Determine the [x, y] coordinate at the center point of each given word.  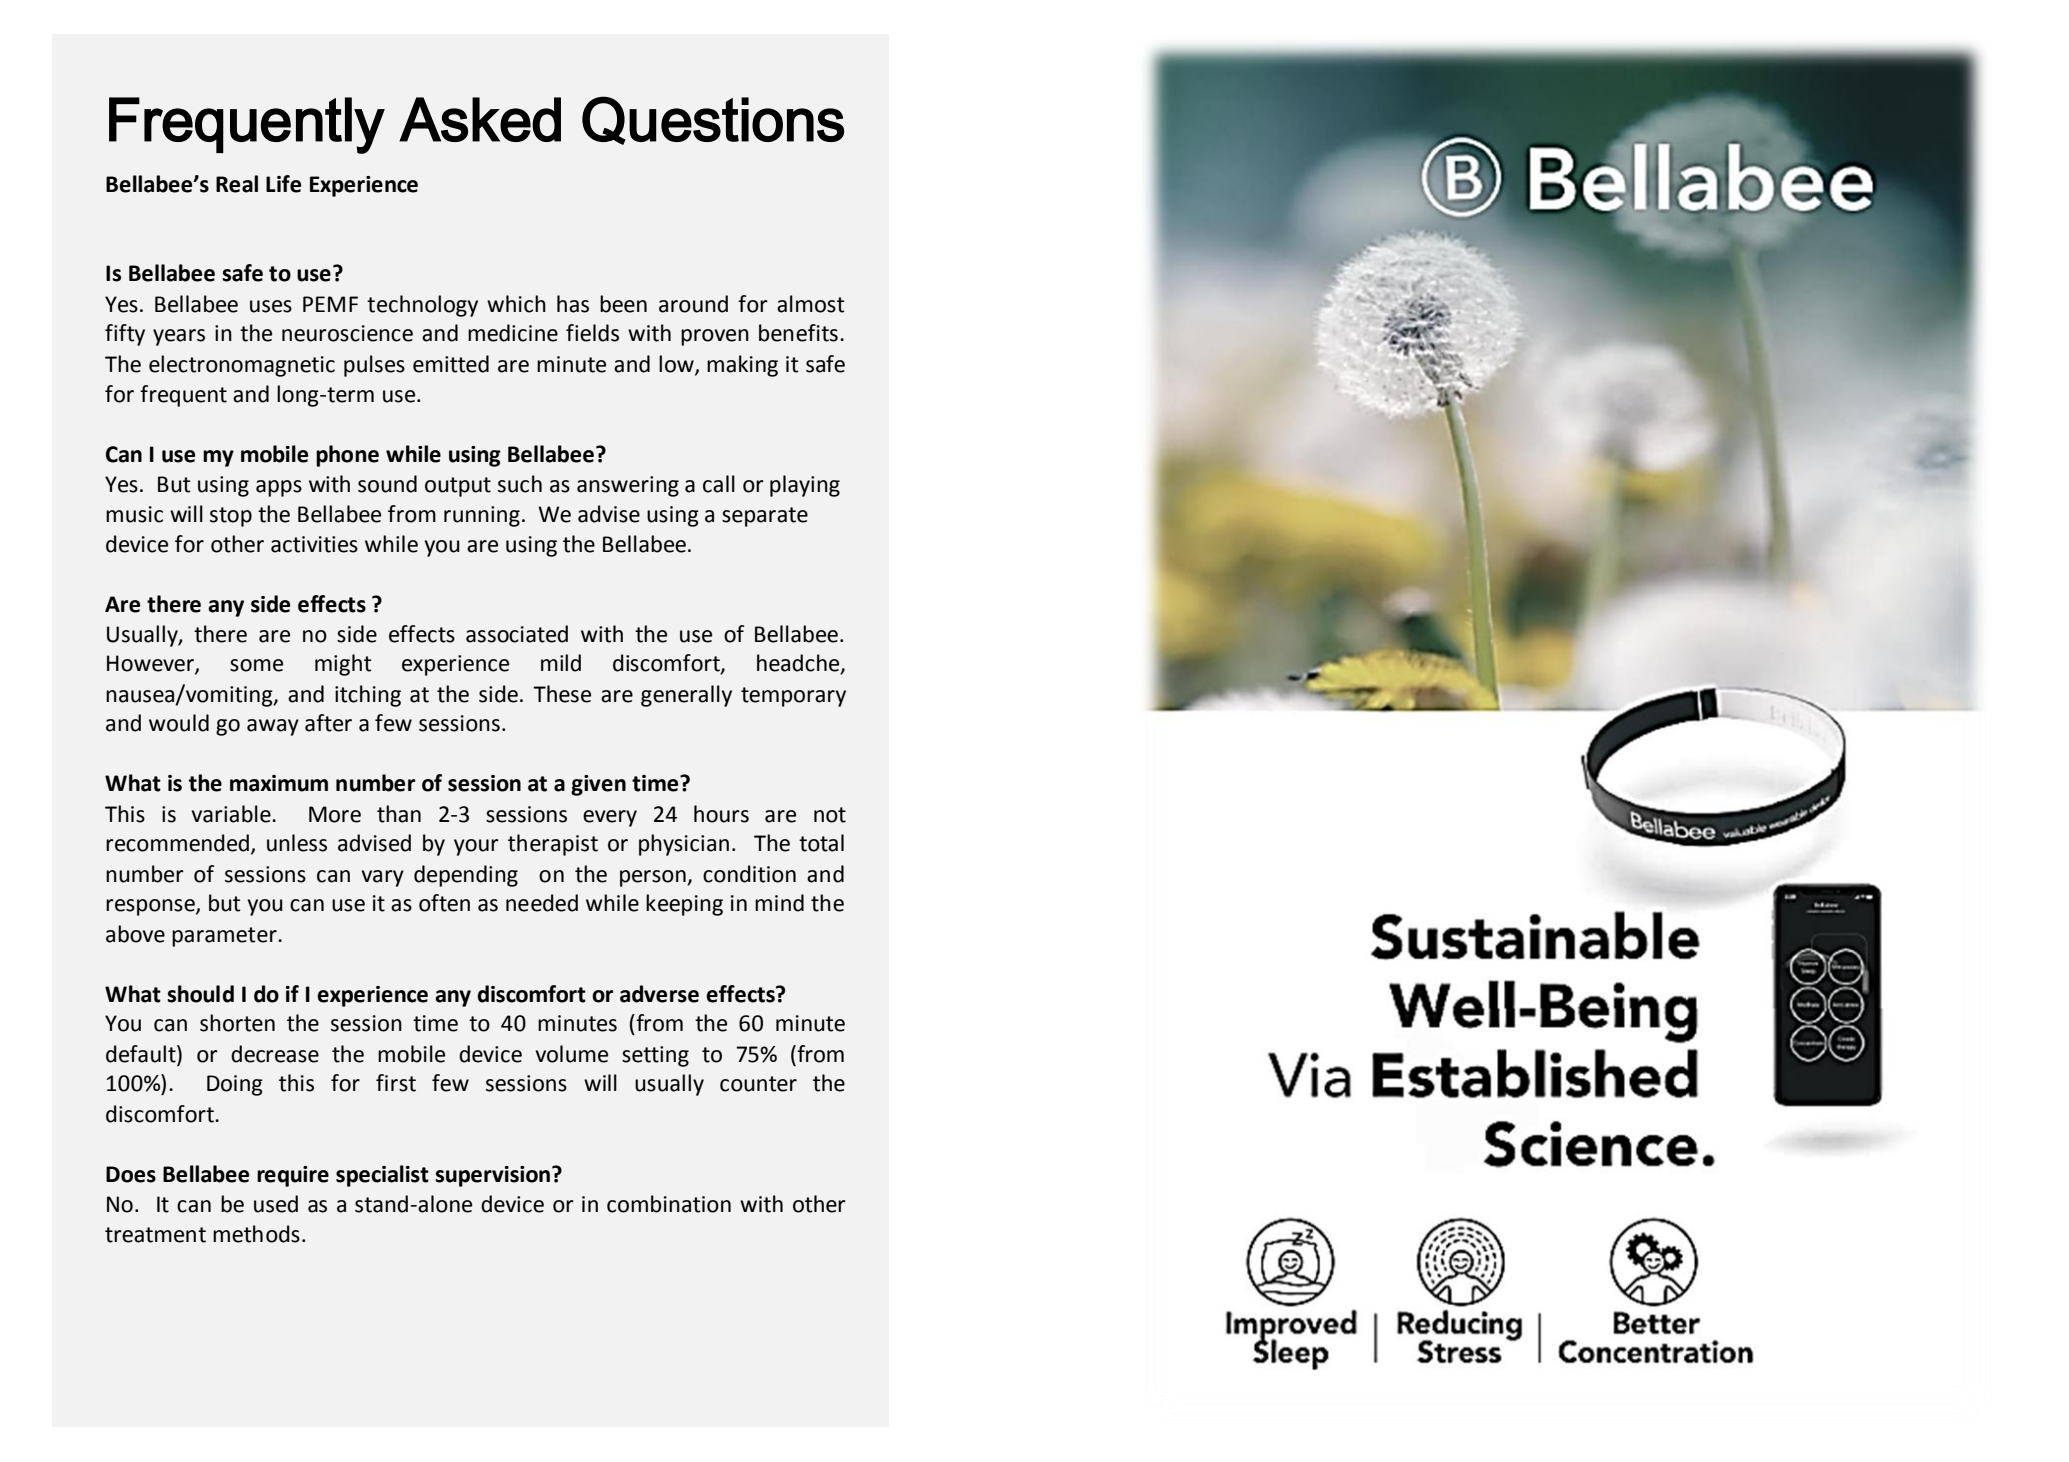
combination [669, 1204]
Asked [480, 119]
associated [517, 634]
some [256, 665]
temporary [793, 697]
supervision [492, 1176]
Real [237, 184]
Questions [713, 120]
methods [256, 1234]
